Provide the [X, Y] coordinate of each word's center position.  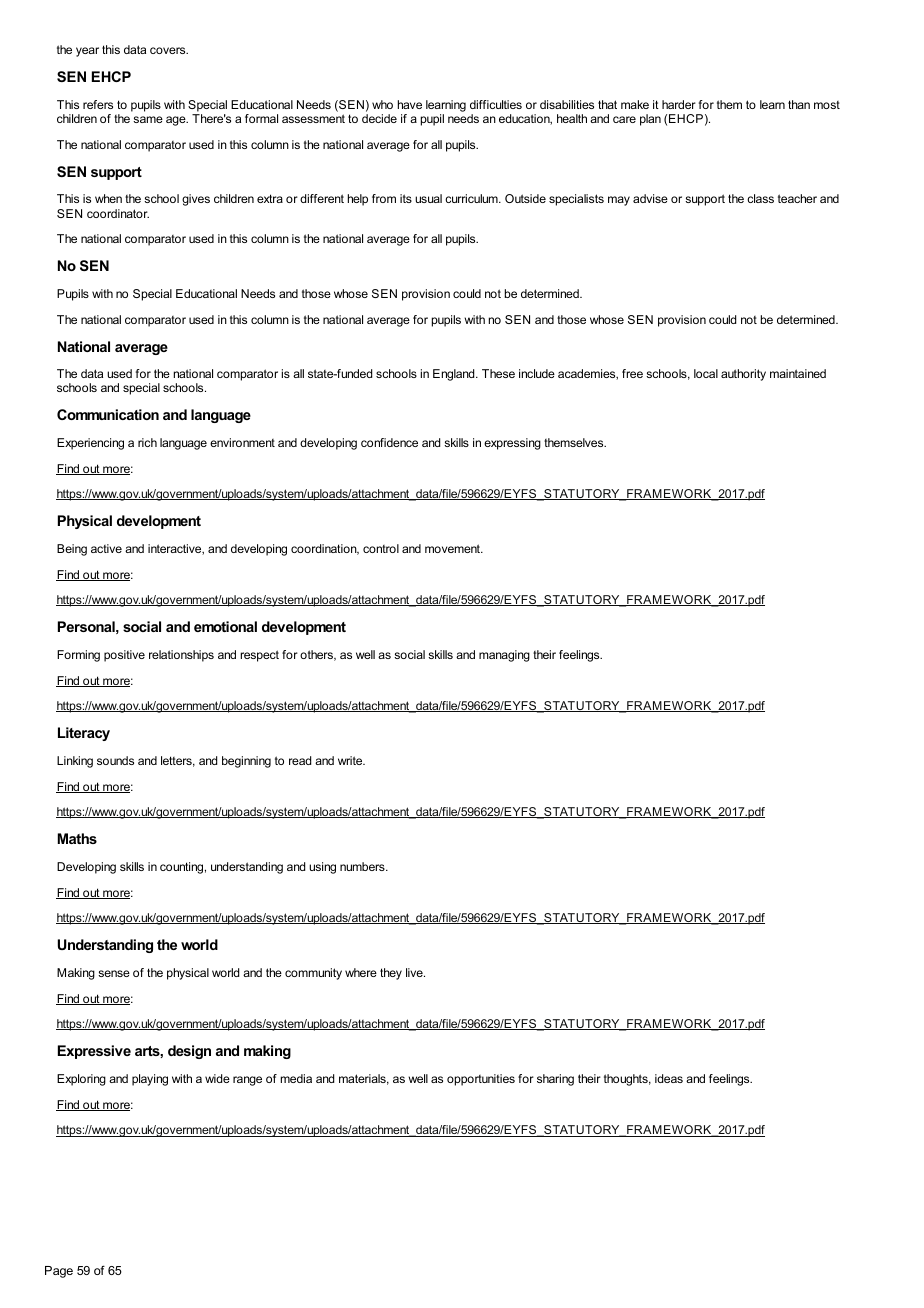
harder [679, 104]
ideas [669, 1078]
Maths [77, 838]
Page [59, 1272]
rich [147, 442]
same [148, 119]
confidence [389, 442]
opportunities [481, 1080]
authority [743, 375]
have [410, 104]
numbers [363, 866]
